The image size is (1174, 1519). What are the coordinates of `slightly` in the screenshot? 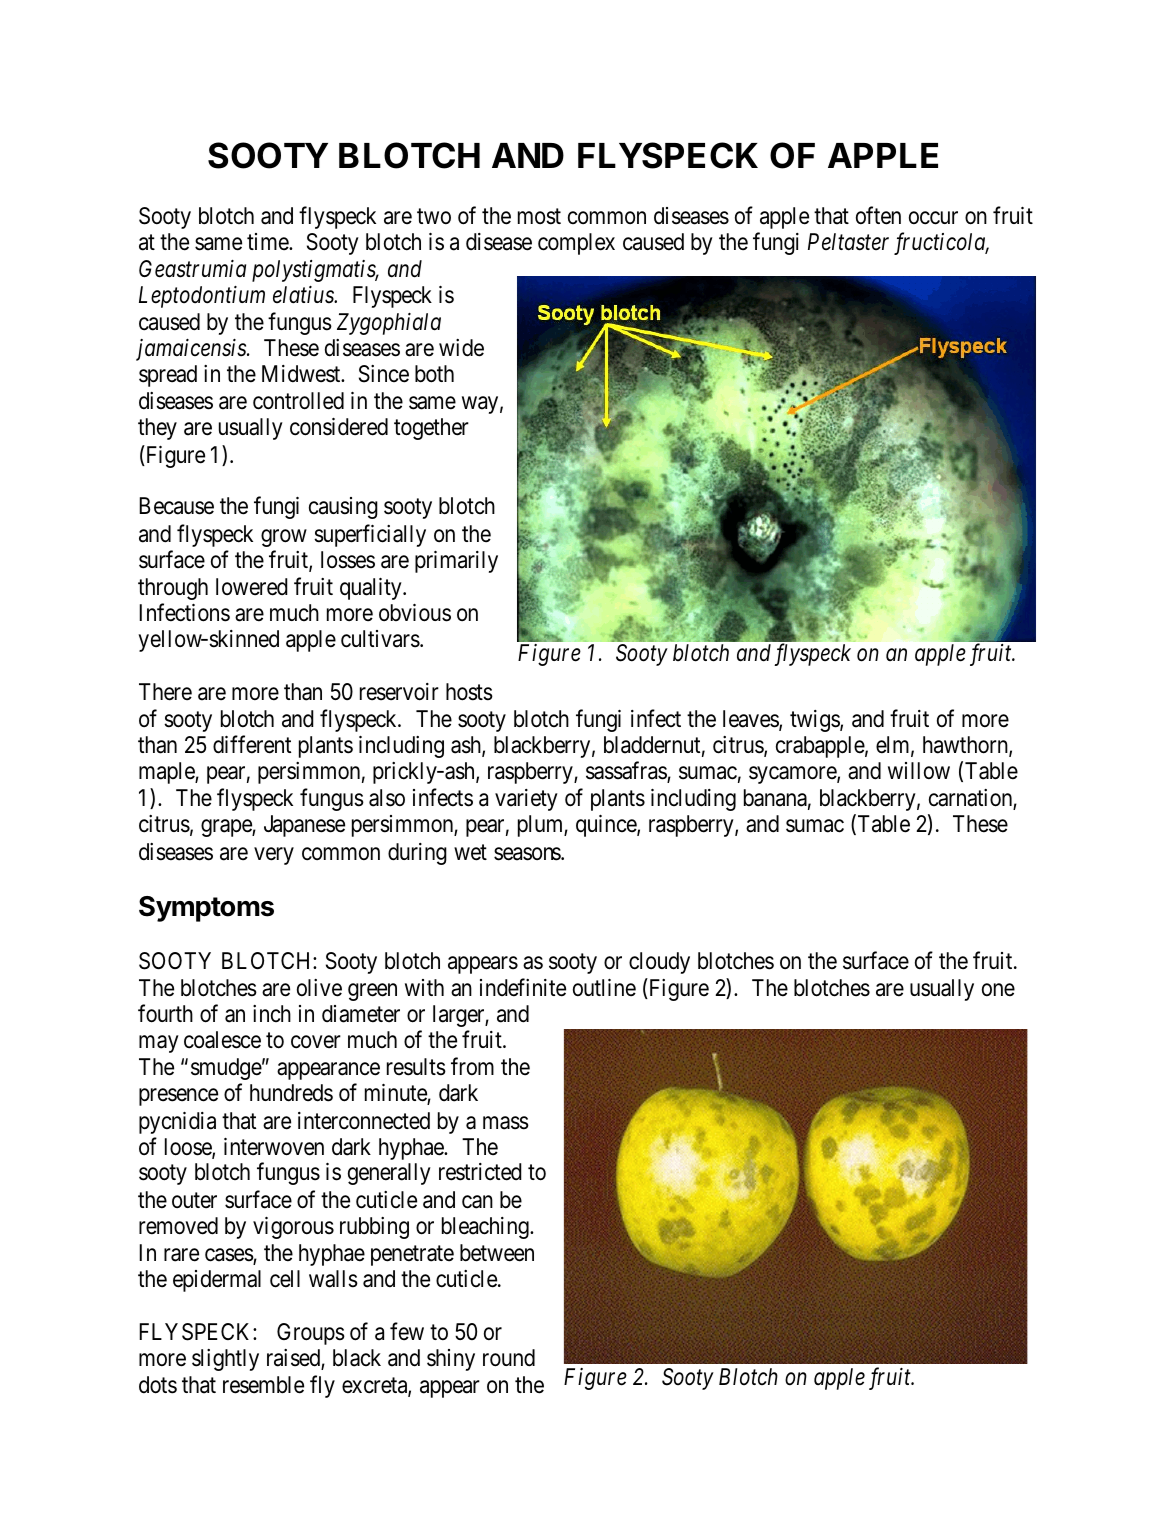 It's located at (225, 1360).
